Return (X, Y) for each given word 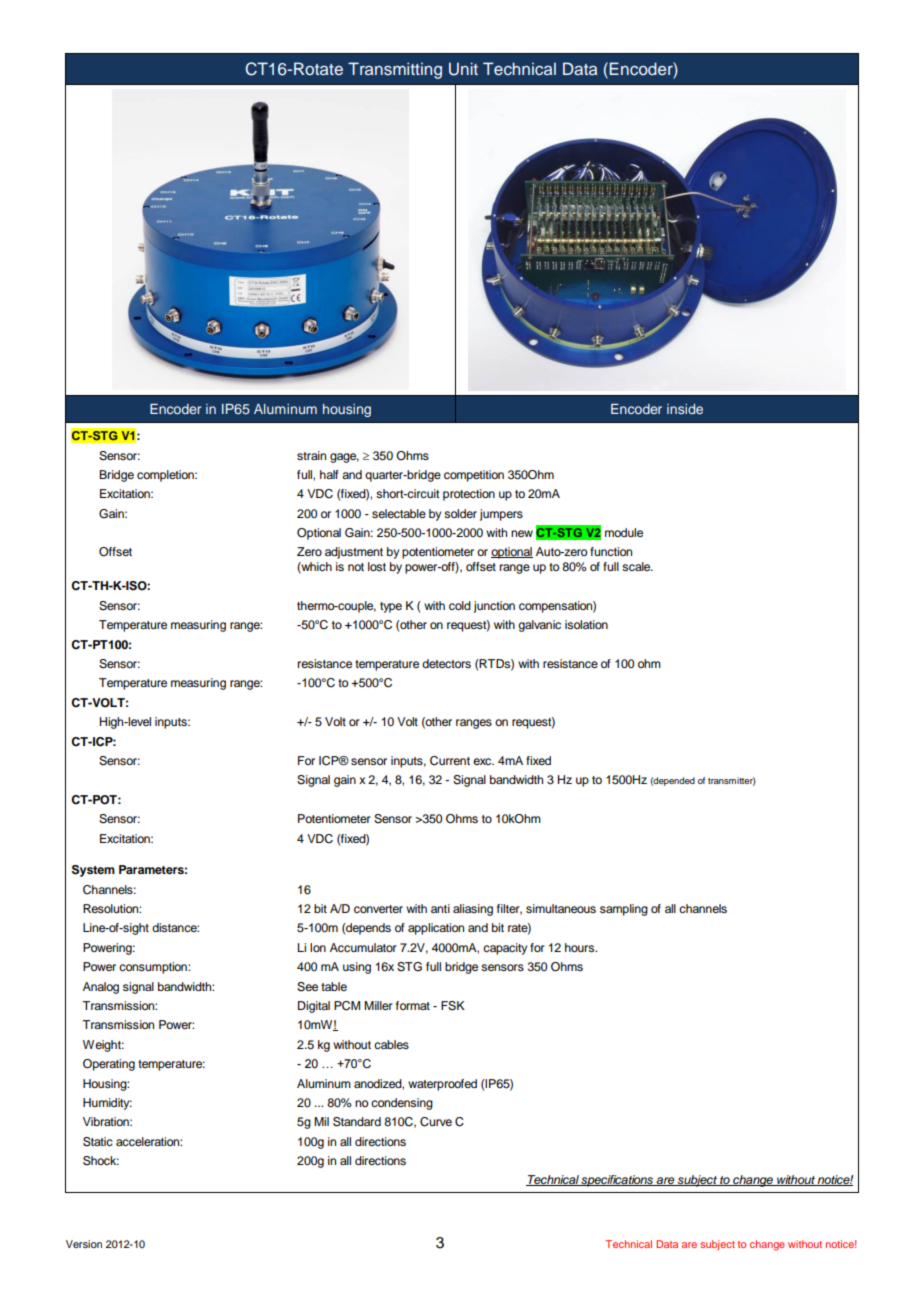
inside (685, 409)
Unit (463, 69)
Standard (357, 1122)
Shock (101, 1161)
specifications (618, 1181)
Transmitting (395, 70)
